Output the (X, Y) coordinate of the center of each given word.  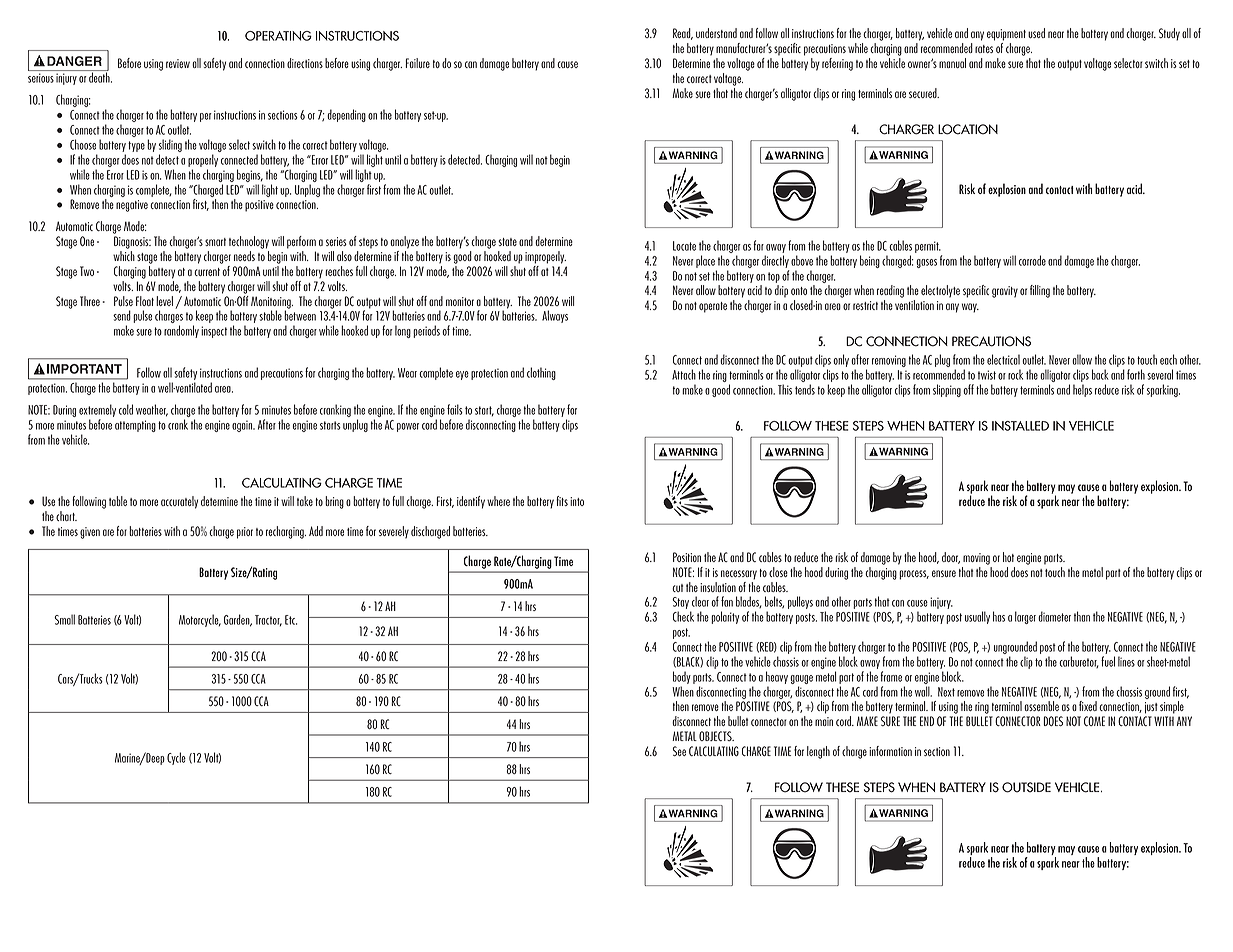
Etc (291, 620)
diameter (1054, 616)
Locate (684, 246)
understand (716, 33)
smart (215, 242)
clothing (541, 373)
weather (152, 410)
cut (677, 588)
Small (64, 619)
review (178, 63)
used (1036, 33)
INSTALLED (1020, 426)
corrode (1032, 260)
